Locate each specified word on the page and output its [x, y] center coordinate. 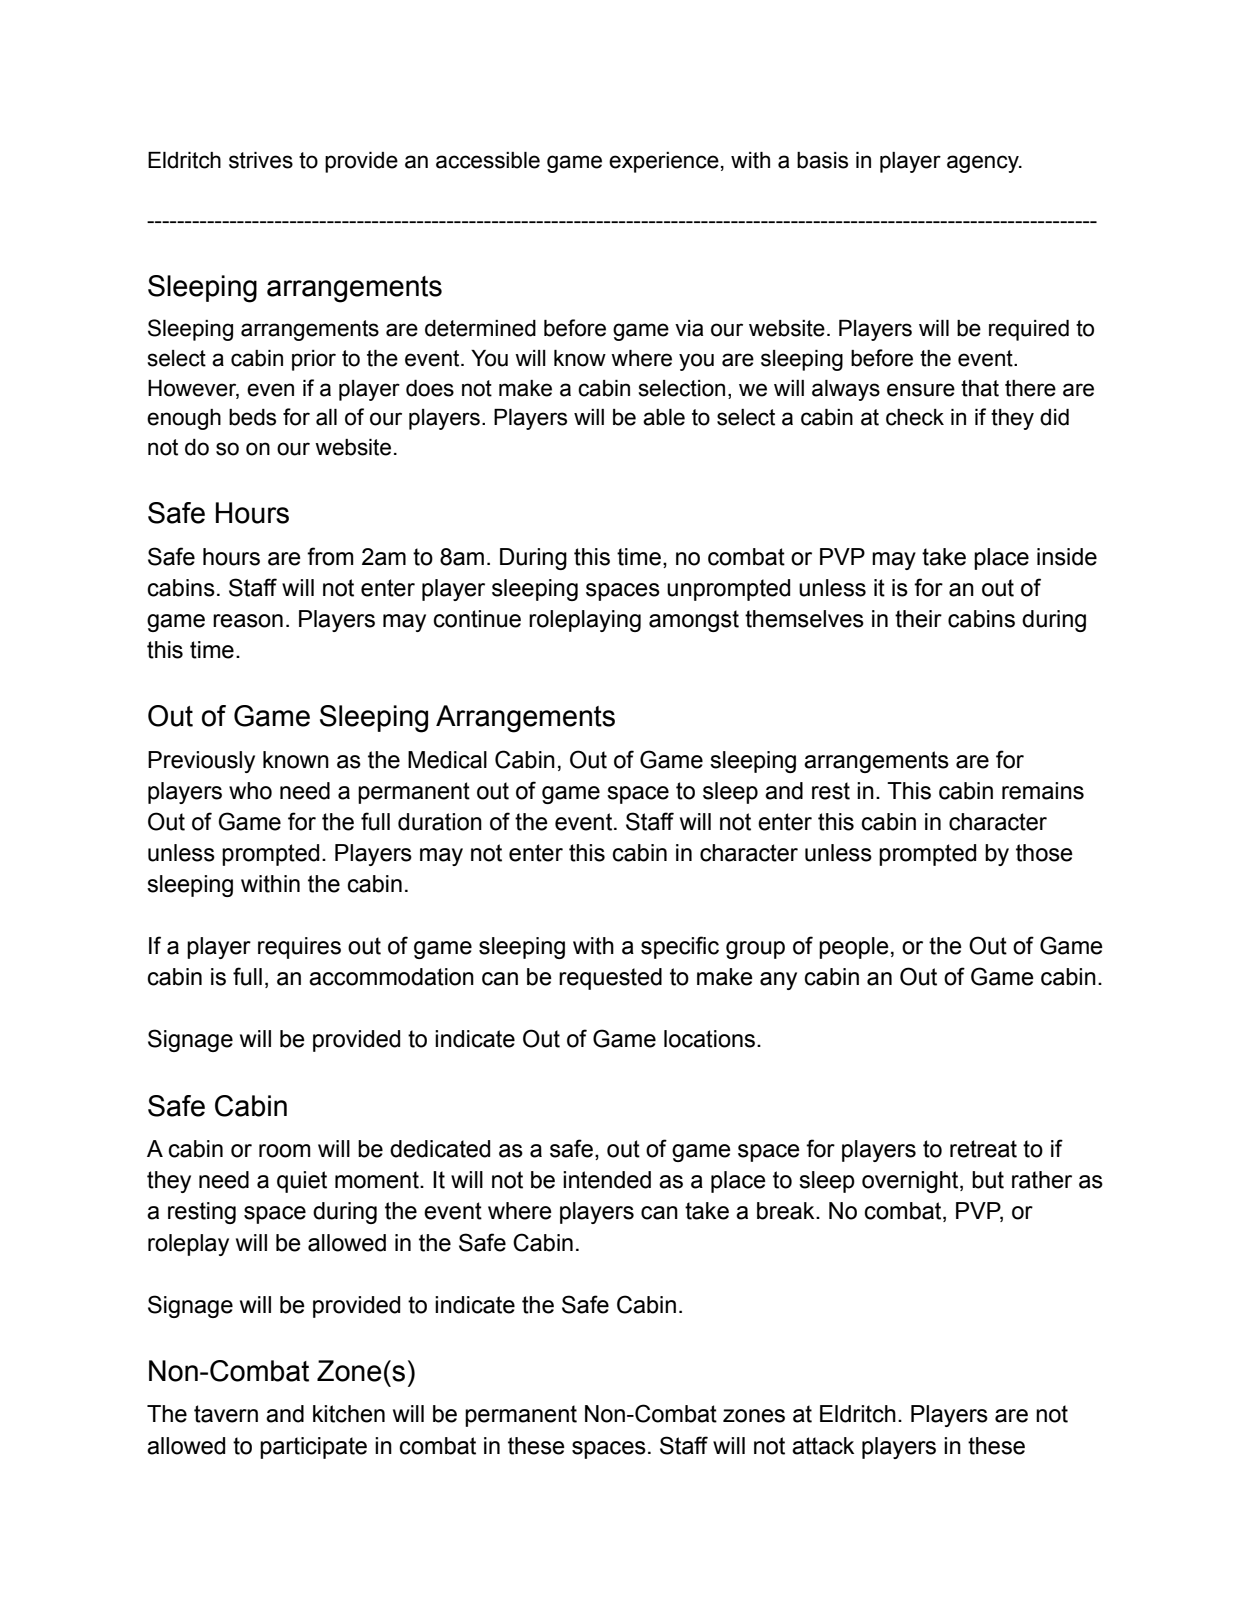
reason [248, 621]
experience [664, 162]
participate [313, 1448]
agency [984, 164]
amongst [694, 621]
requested [610, 979]
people [854, 948]
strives [261, 160]
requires [299, 948]
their [918, 619]
